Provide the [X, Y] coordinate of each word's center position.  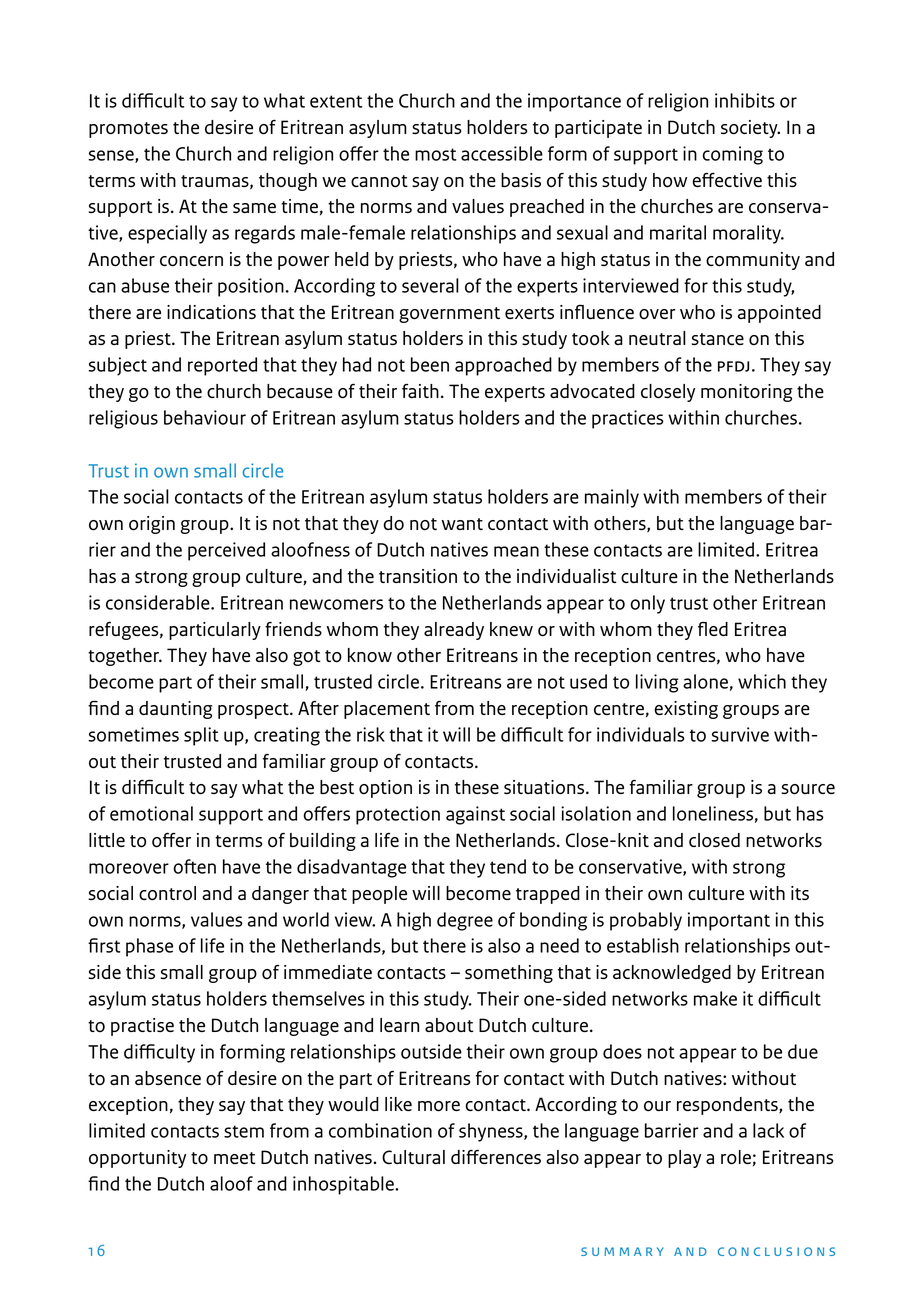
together [124, 657]
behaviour [205, 417]
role [736, 1157]
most [436, 154]
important [729, 921]
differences [496, 1156]
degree [465, 921]
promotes [128, 130]
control [167, 893]
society [750, 129]
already [454, 631]
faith [420, 391]
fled [713, 628]
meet [235, 1158]
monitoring [747, 393]
